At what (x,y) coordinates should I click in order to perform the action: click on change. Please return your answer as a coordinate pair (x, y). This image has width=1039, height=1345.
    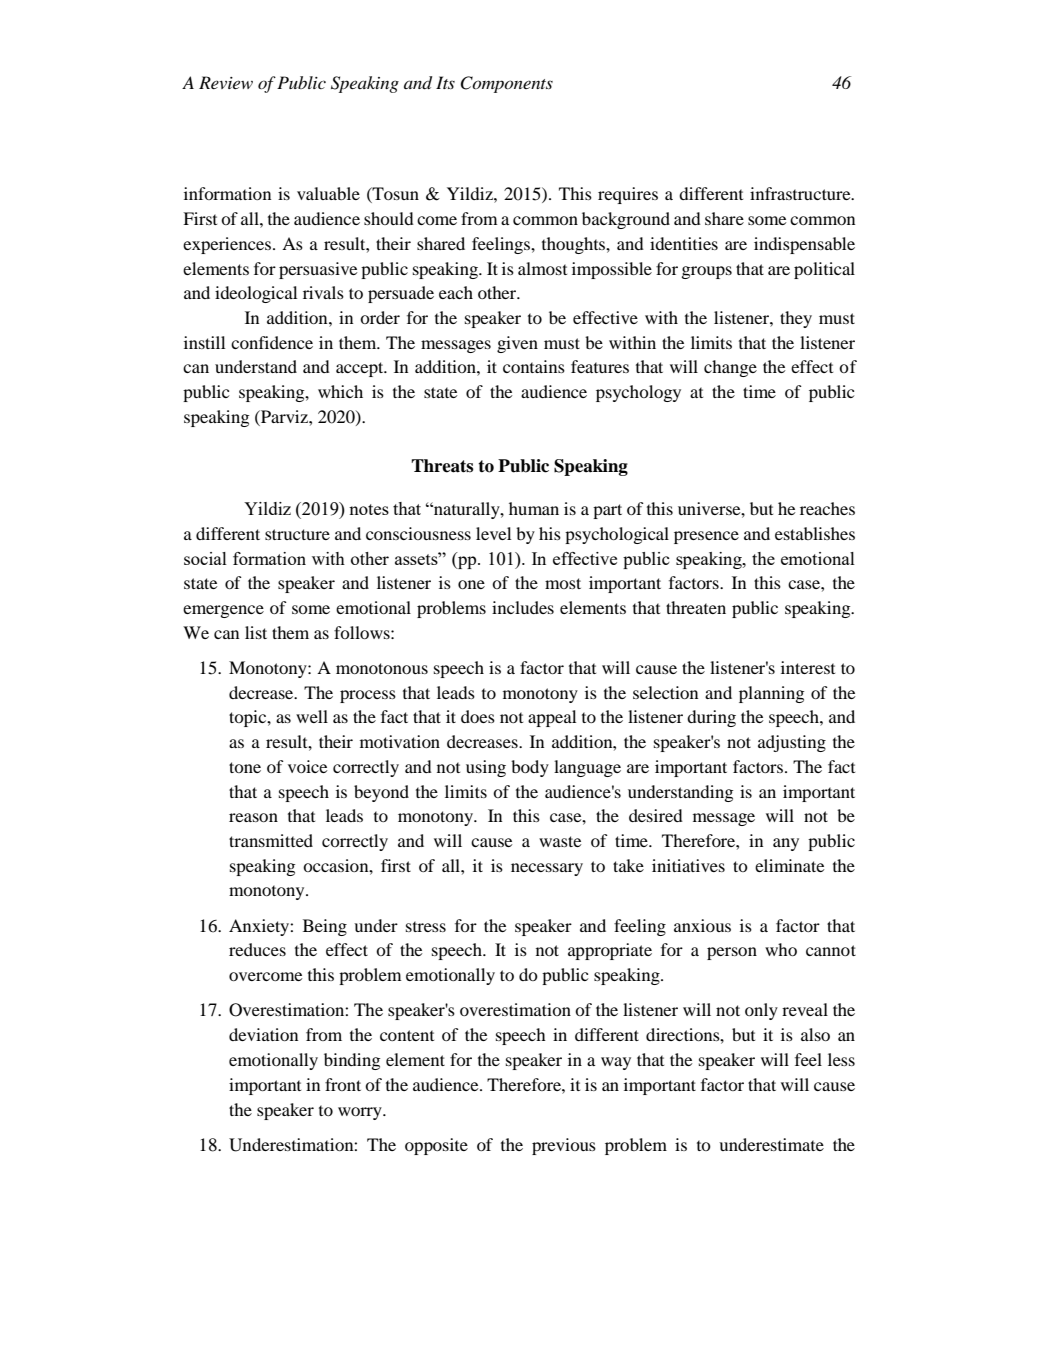
    Looking at the image, I should click on (730, 368).
